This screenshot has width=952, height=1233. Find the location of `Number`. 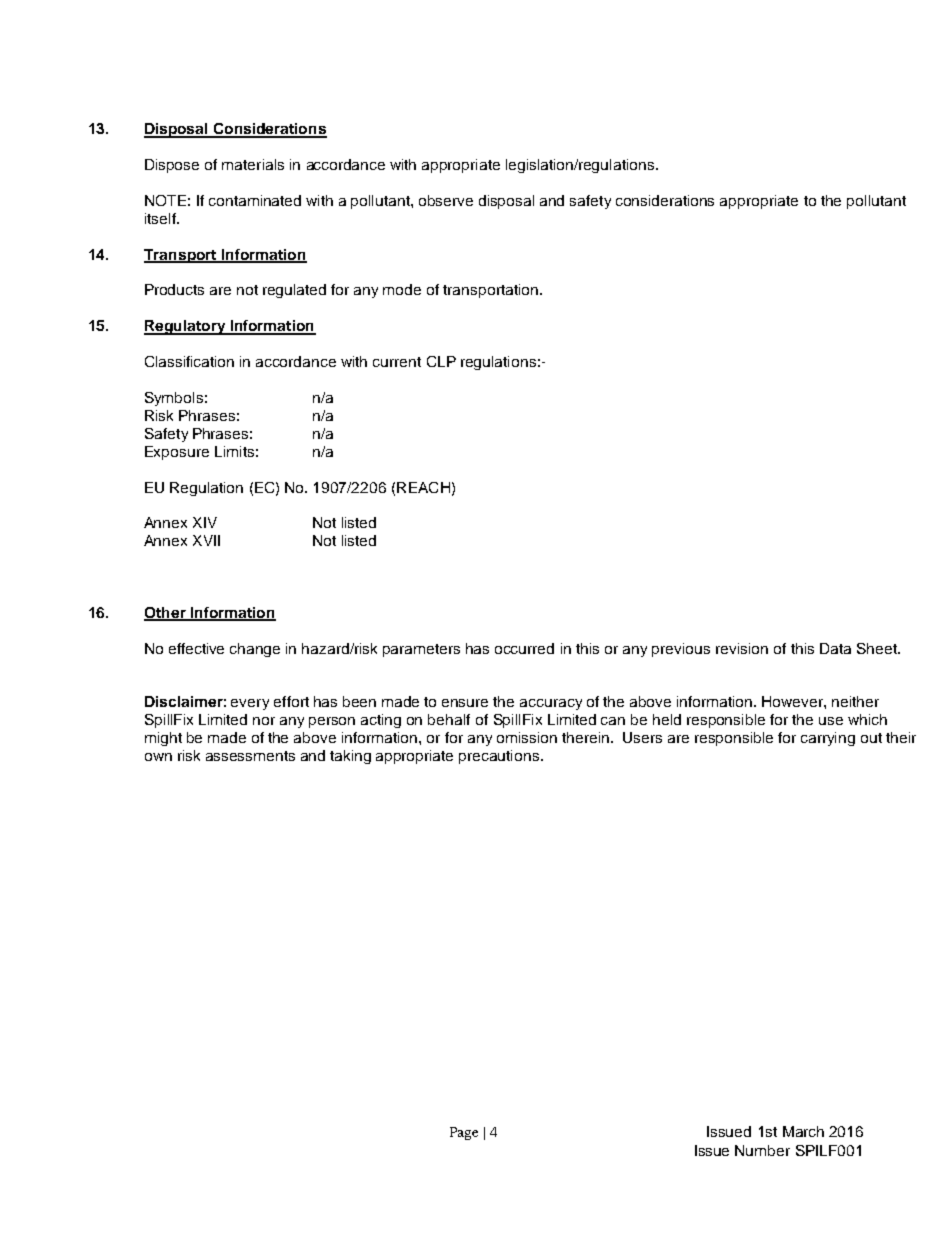

Number is located at coordinates (762, 1150).
